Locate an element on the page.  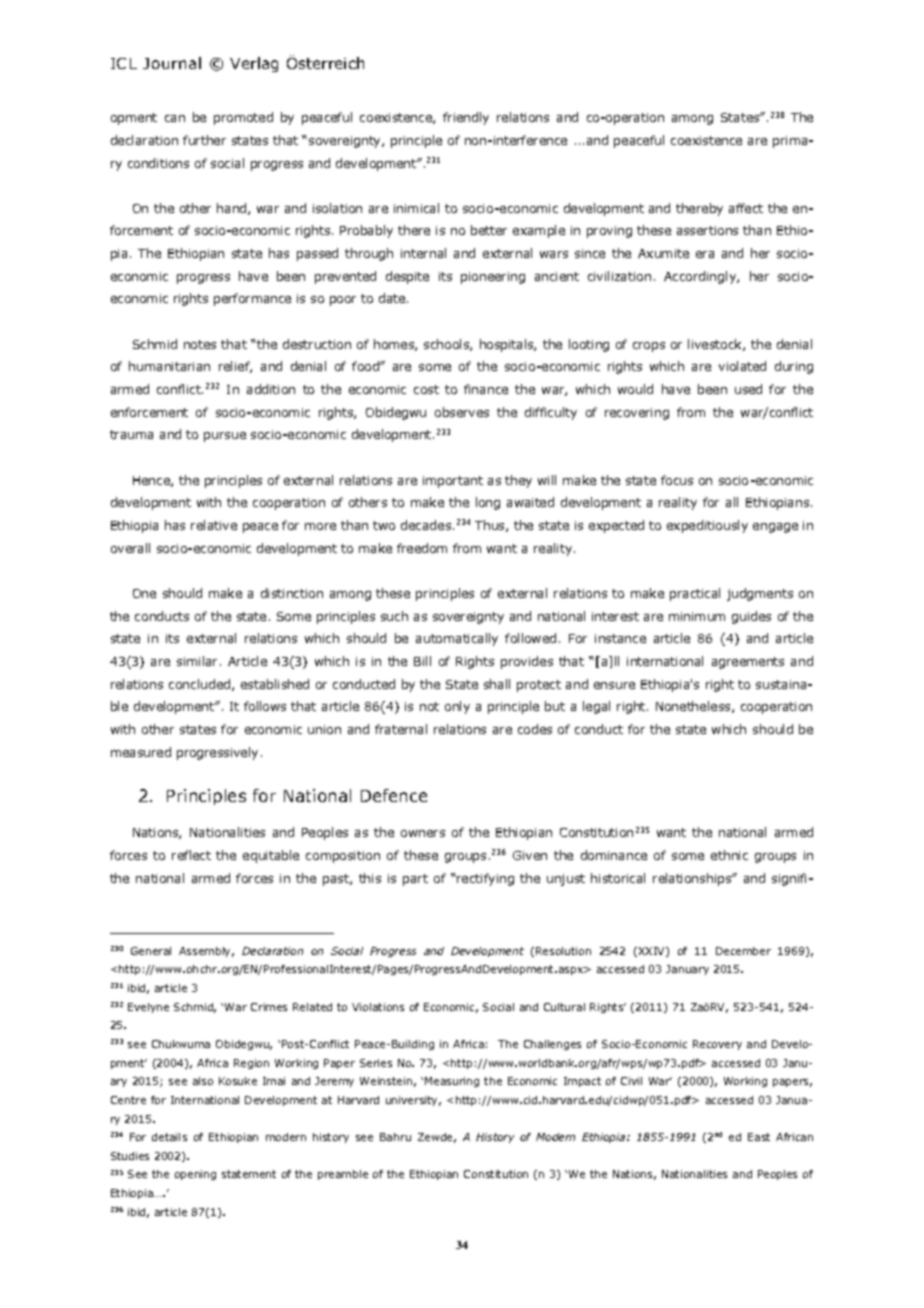
pursue is located at coordinates (225, 437).
